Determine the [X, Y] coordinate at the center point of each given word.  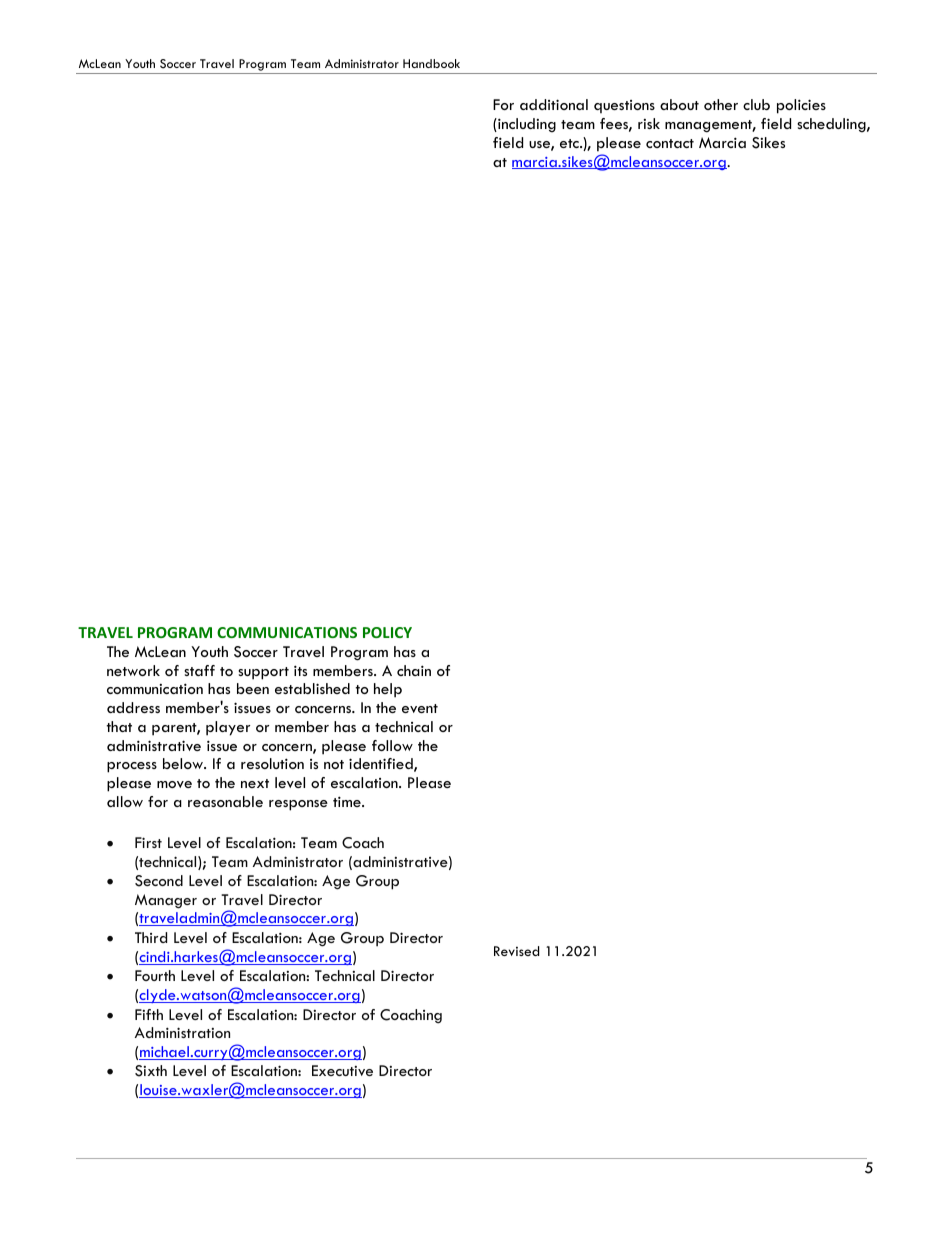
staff [199, 670]
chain [414, 670]
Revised [516, 951]
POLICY [387, 632]
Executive [342, 1070]
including [526, 125]
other [721, 104]
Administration [182, 1032]
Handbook [431, 63]
